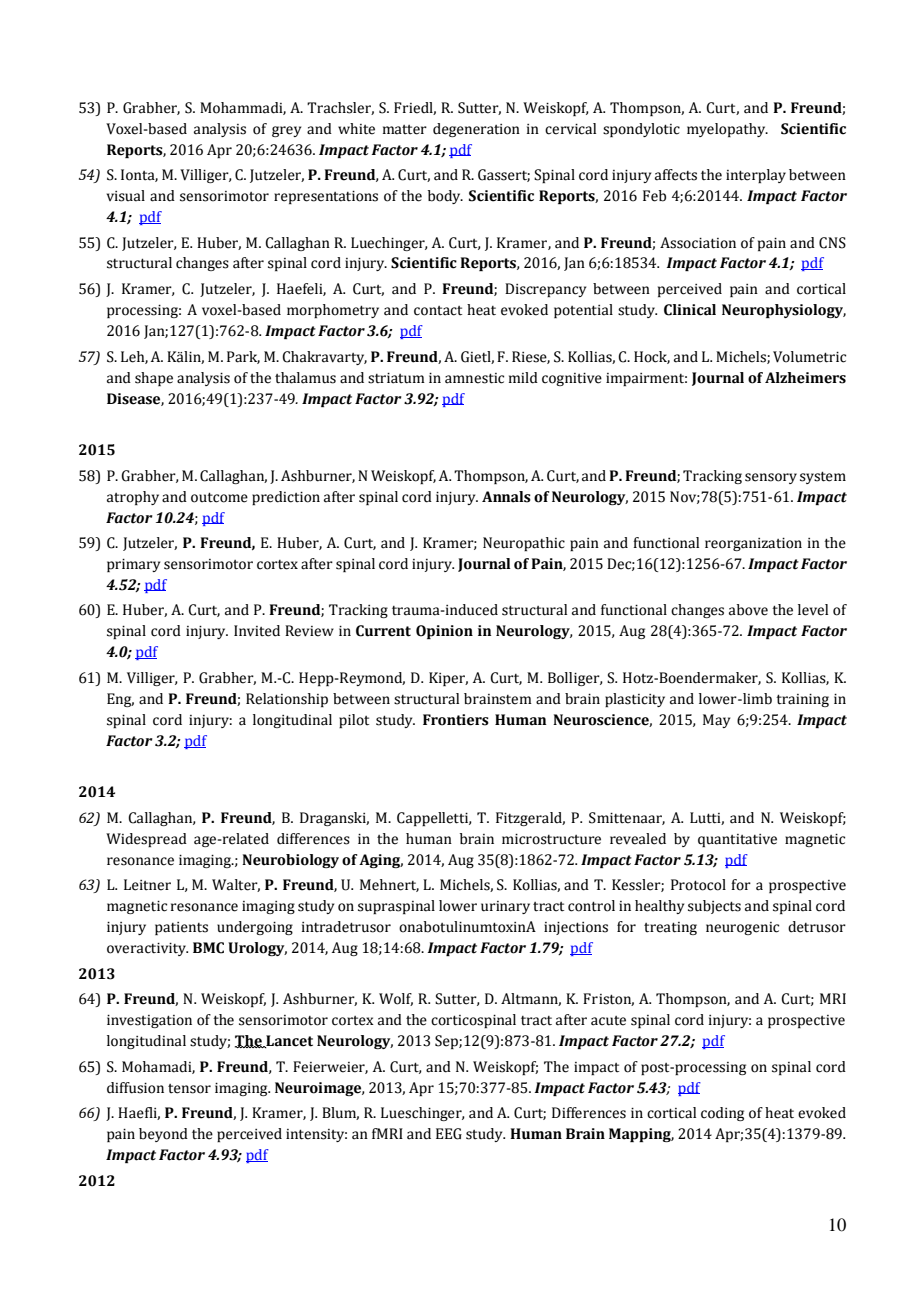 Image resolution: width=924 pixels, height=1308 pixels. What do you see at coordinates (476, 130) in the image?
I see `degeneration` at bounding box center [476, 130].
